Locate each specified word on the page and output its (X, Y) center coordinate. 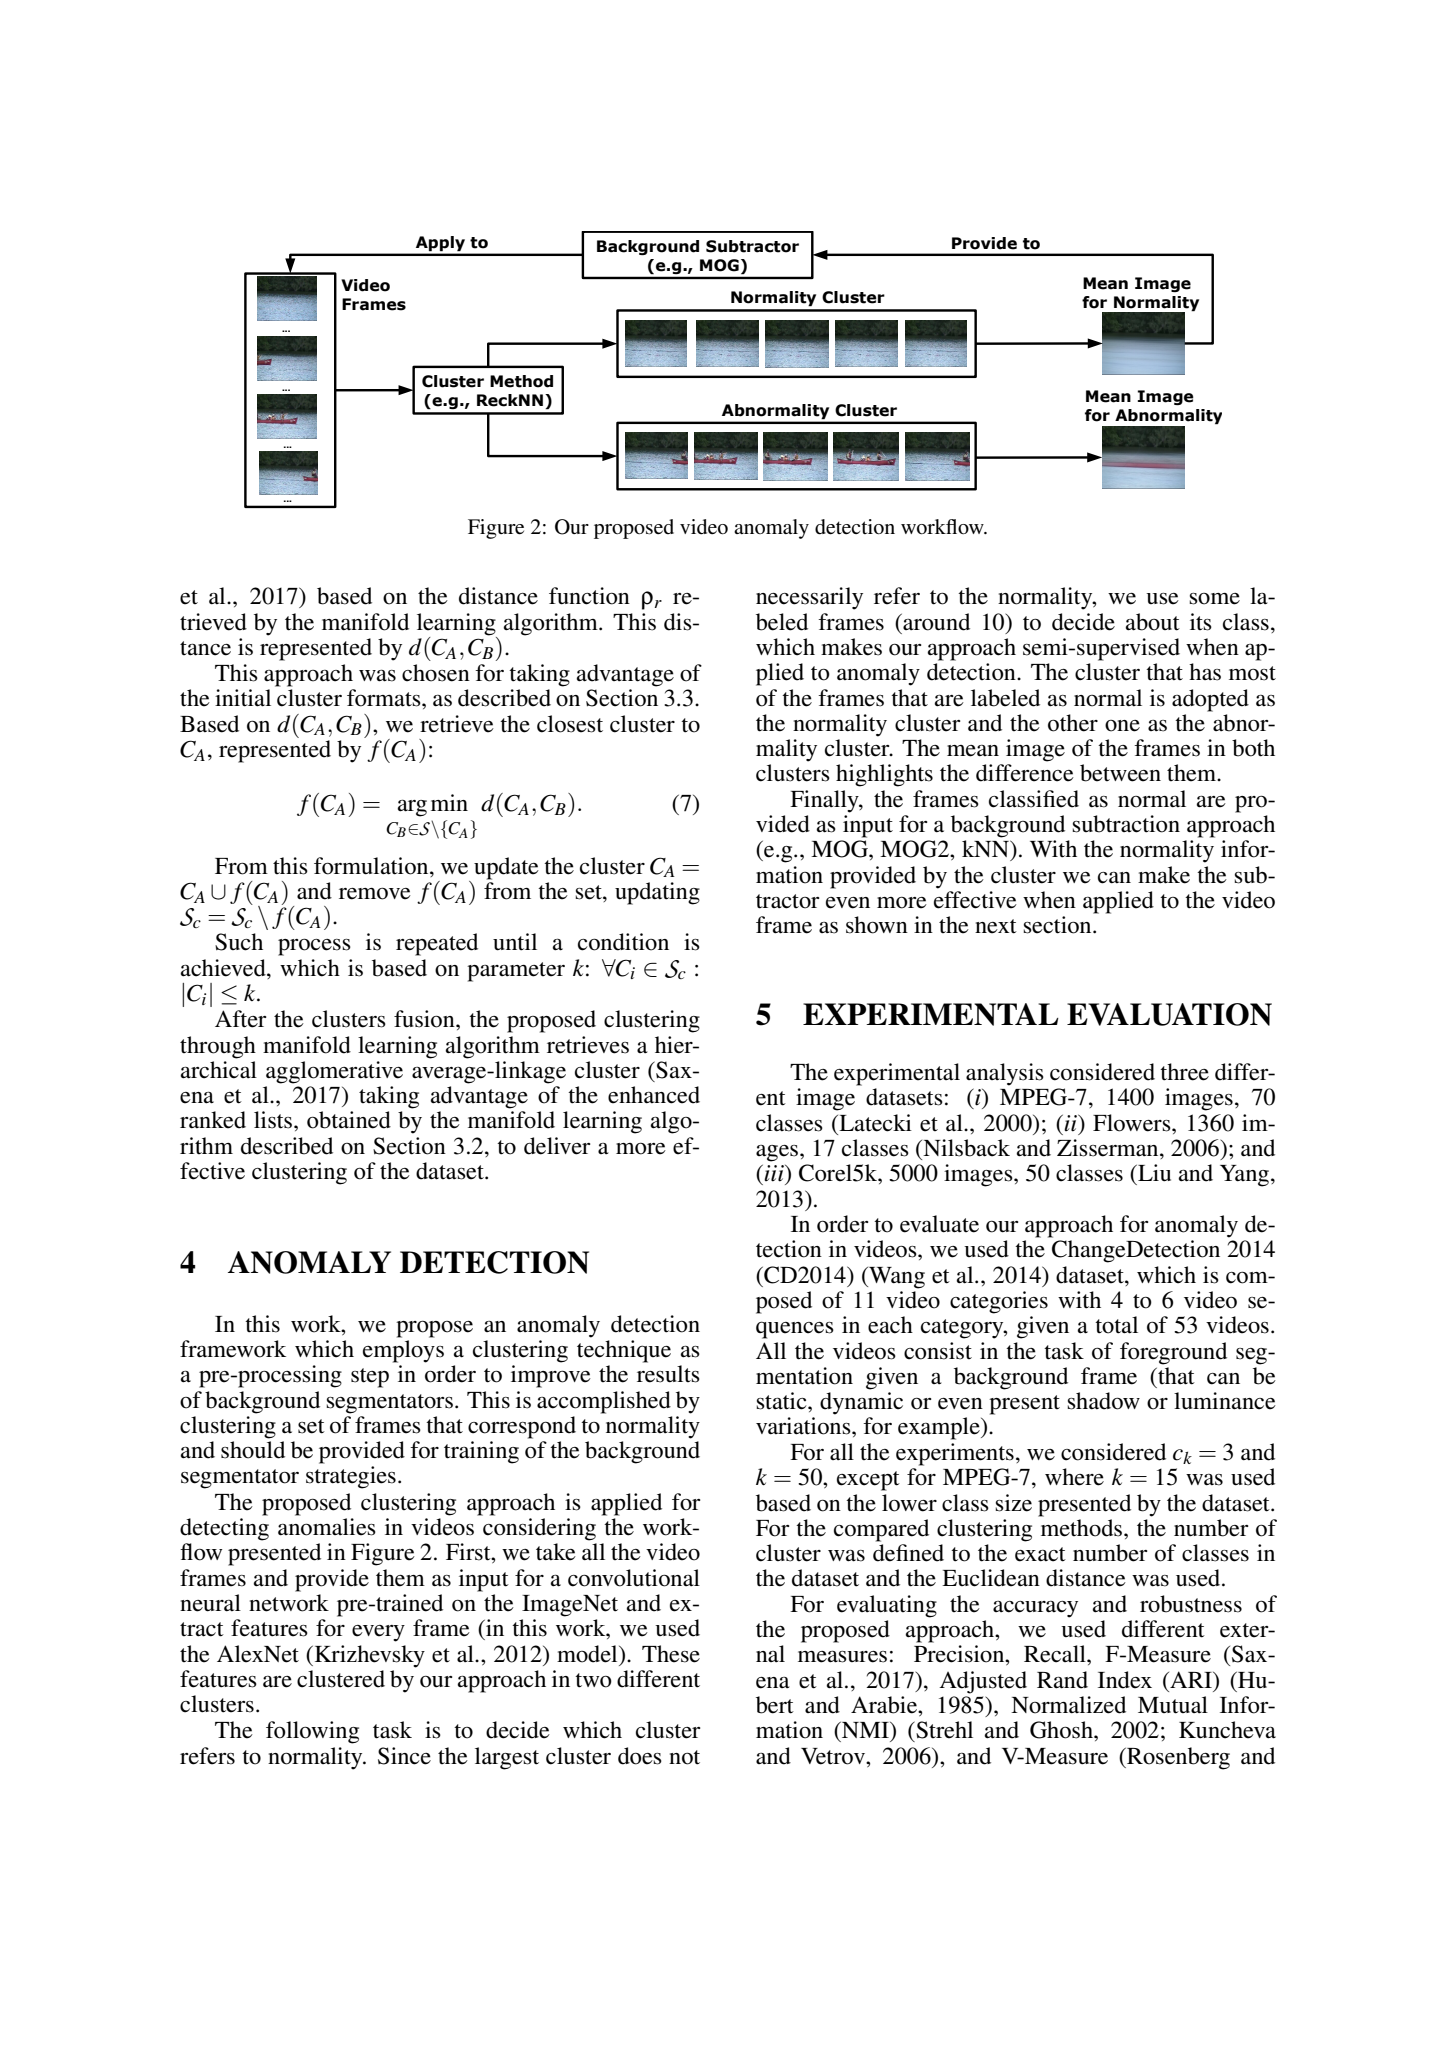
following (312, 1732)
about (1153, 622)
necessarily (809, 598)
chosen (436, 673)
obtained (349, 1120)
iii (775, 1173)
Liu (1153, 1173)
